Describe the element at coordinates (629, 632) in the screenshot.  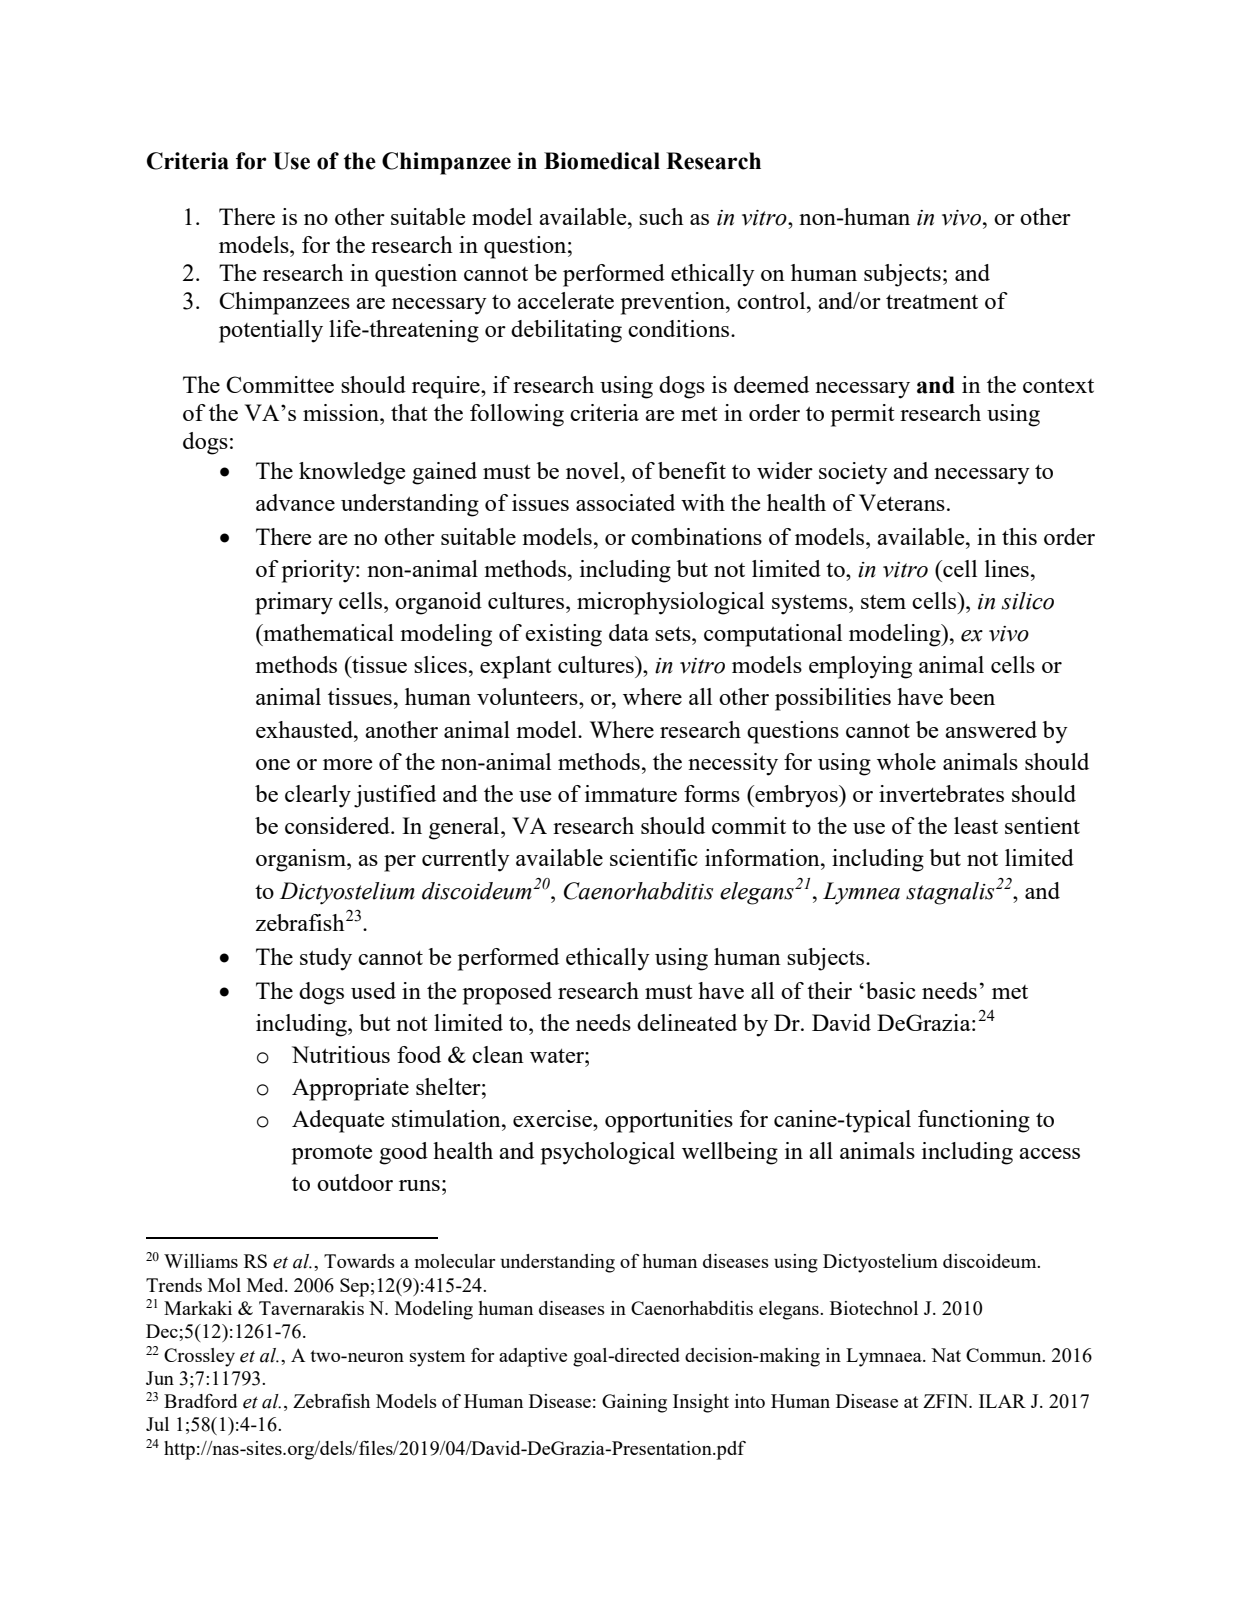
I see `data` at that location.
